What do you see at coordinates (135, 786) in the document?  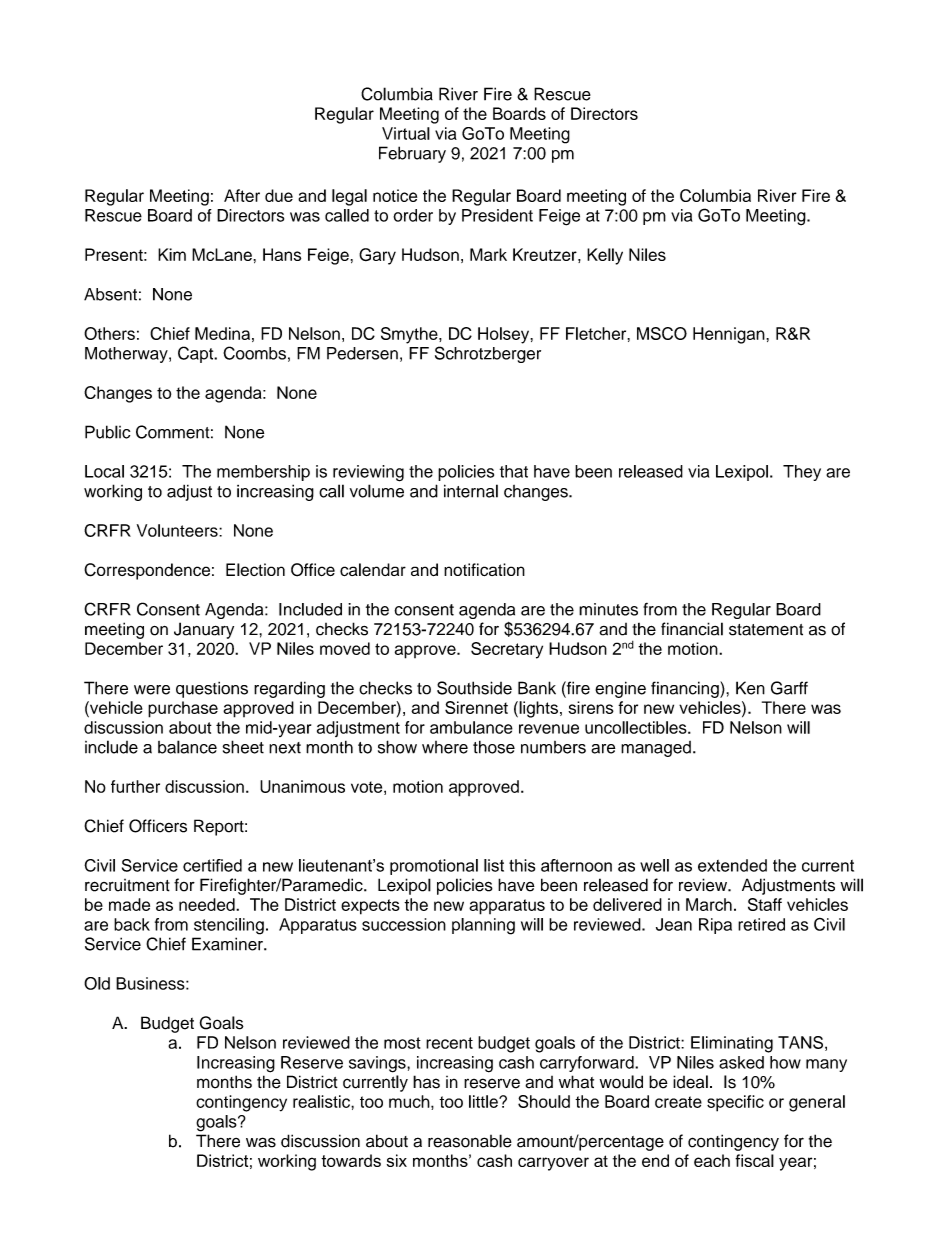 I see `further` at bounding box center [135, 786].
